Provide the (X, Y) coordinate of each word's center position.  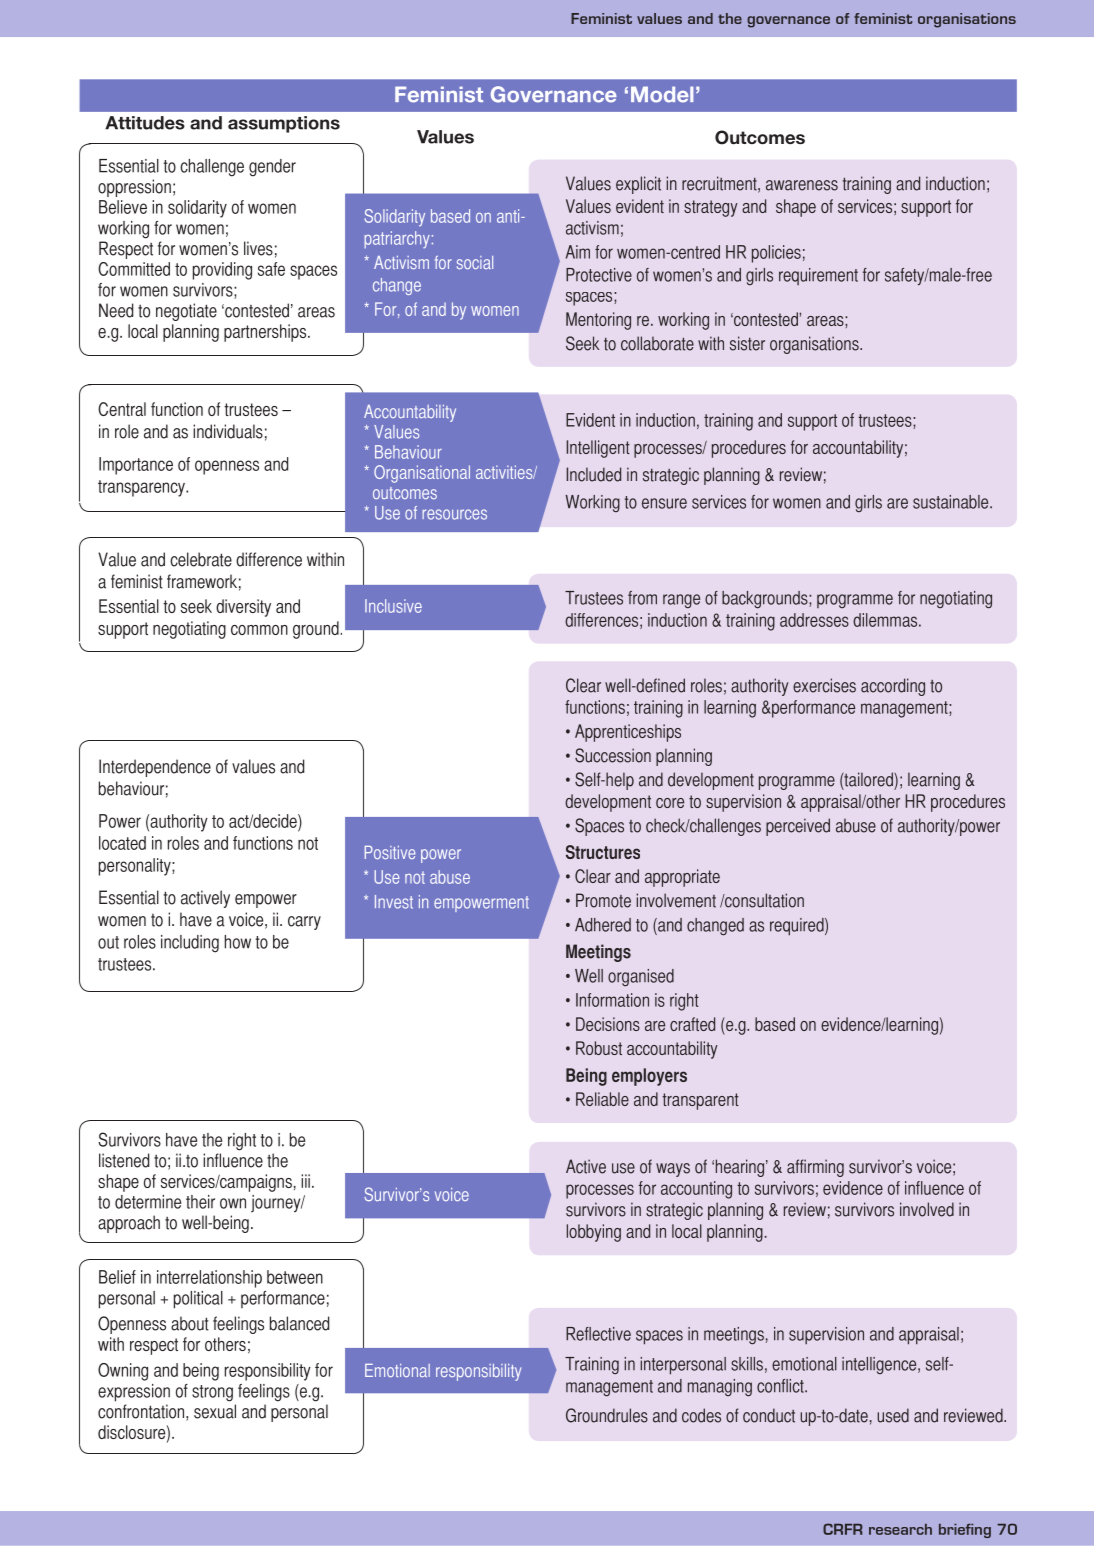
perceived (798, 827)
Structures (603, 852)
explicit (638, 185)
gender (272, 168)
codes (701, 1415)
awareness (802, 185)
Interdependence (155, 768)
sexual (215, 1411)
